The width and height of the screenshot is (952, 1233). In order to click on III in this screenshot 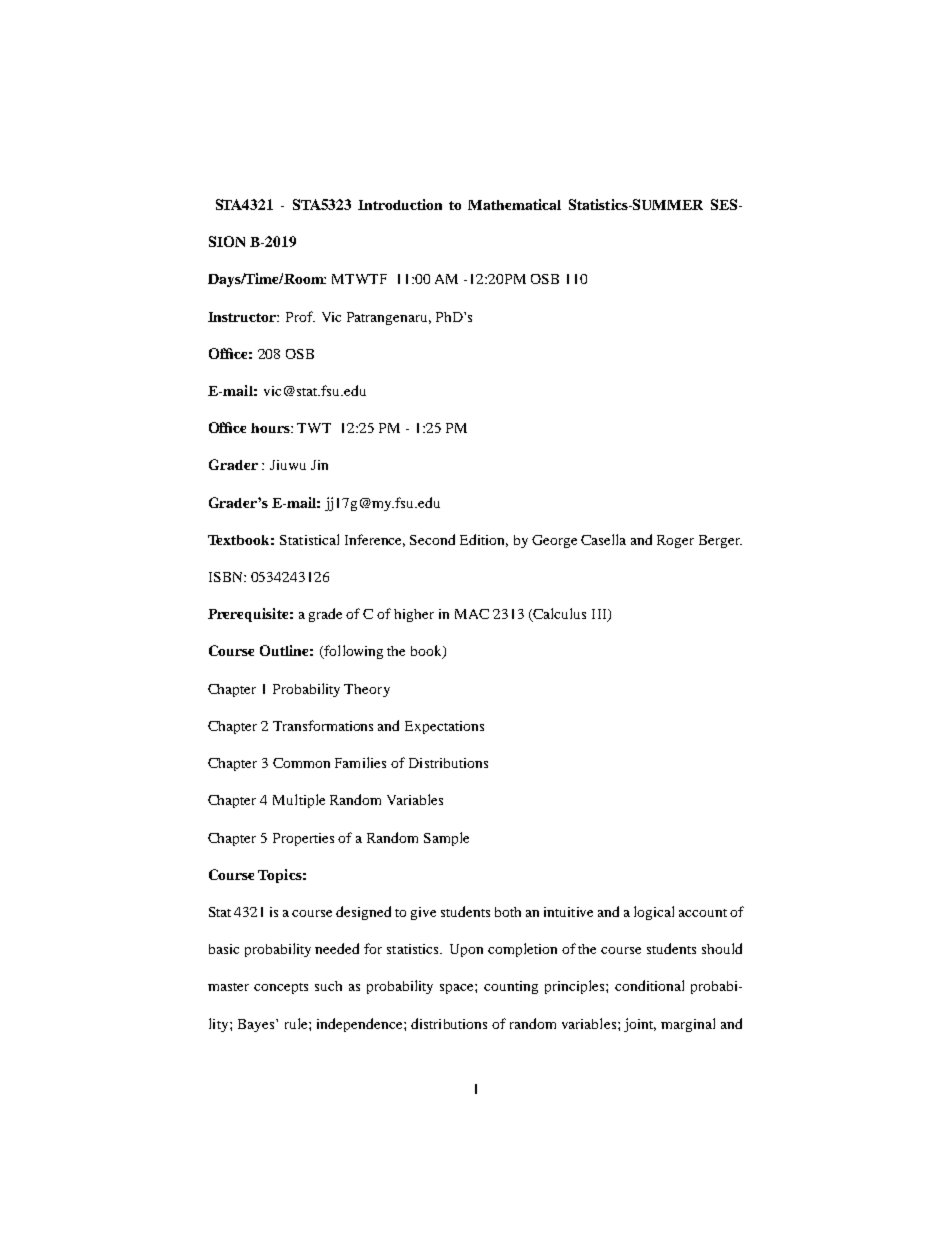, I will do `click(600, 615)`.
